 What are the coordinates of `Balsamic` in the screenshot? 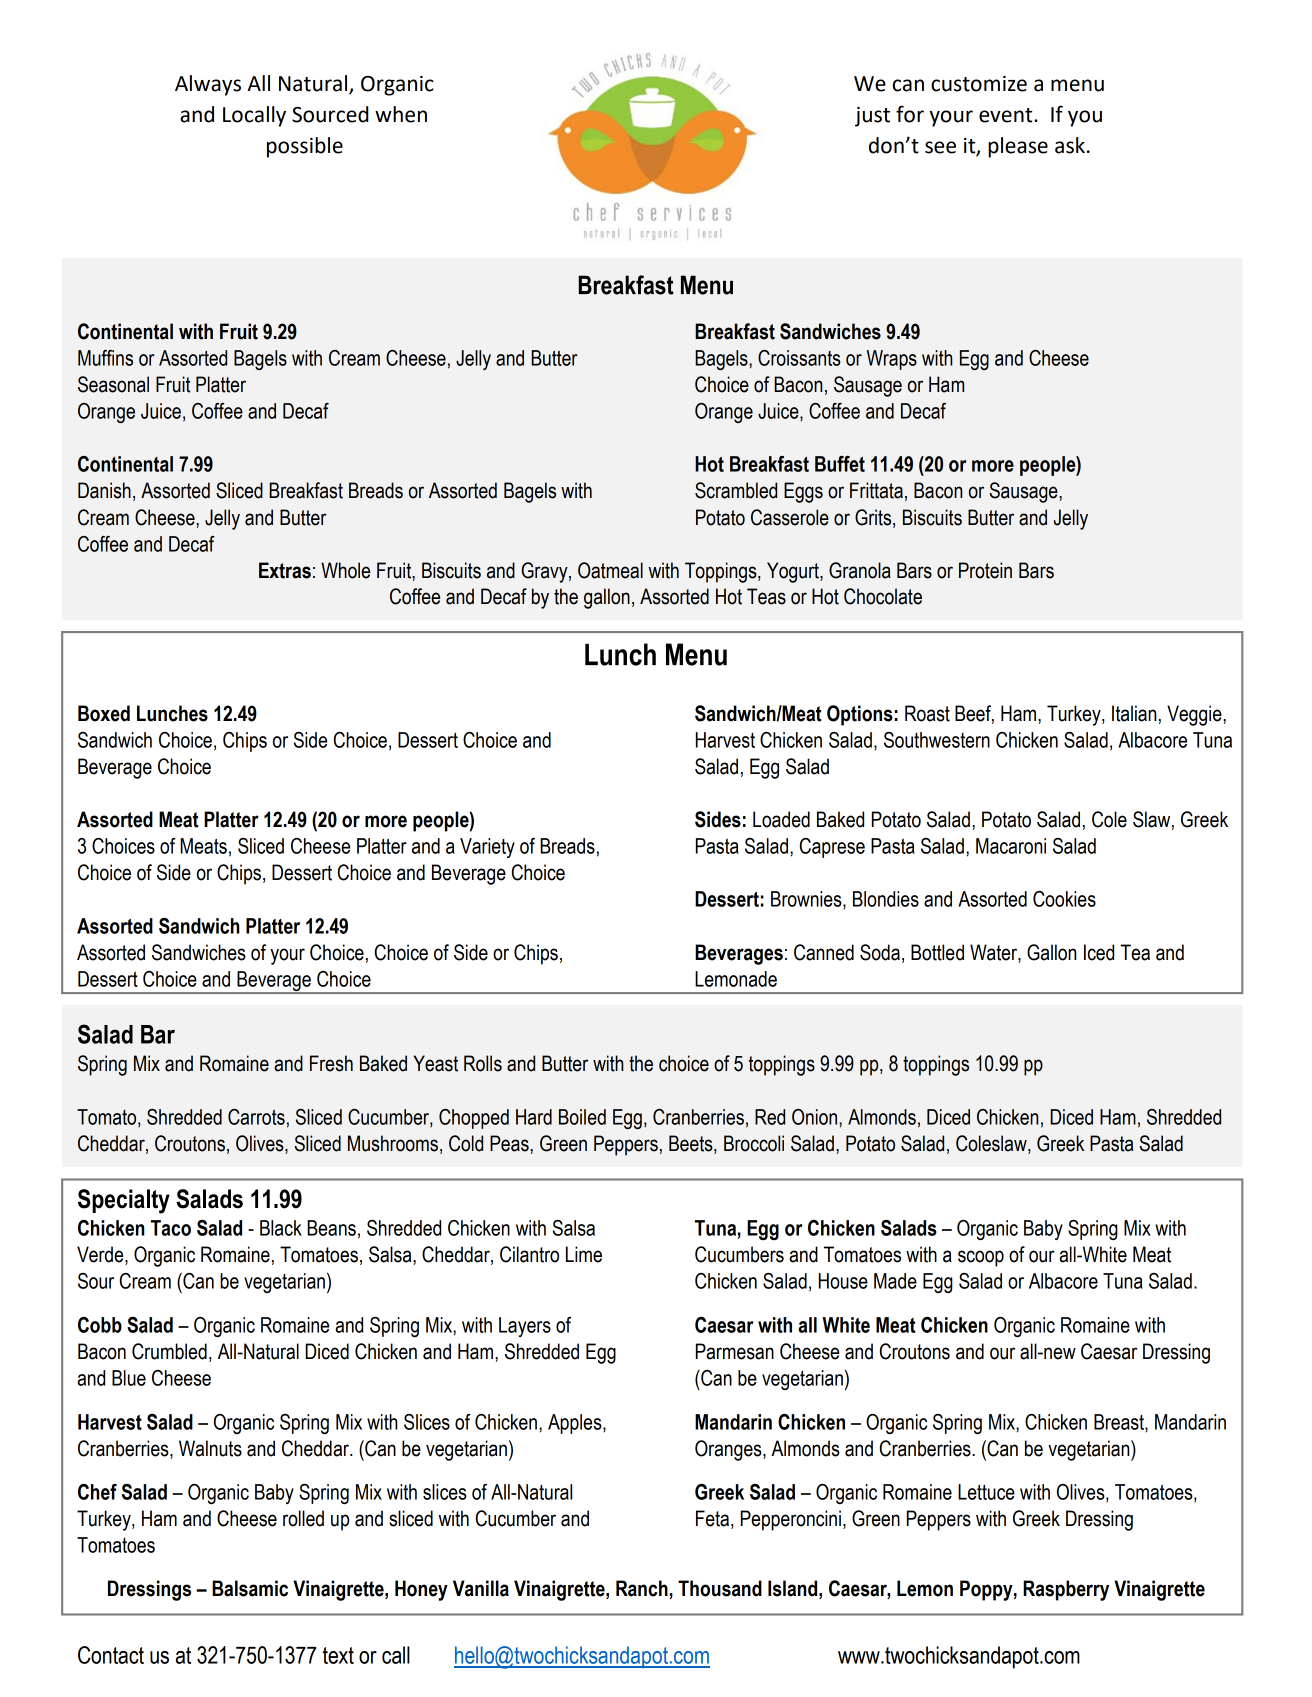 It's located at (250, 1588).
